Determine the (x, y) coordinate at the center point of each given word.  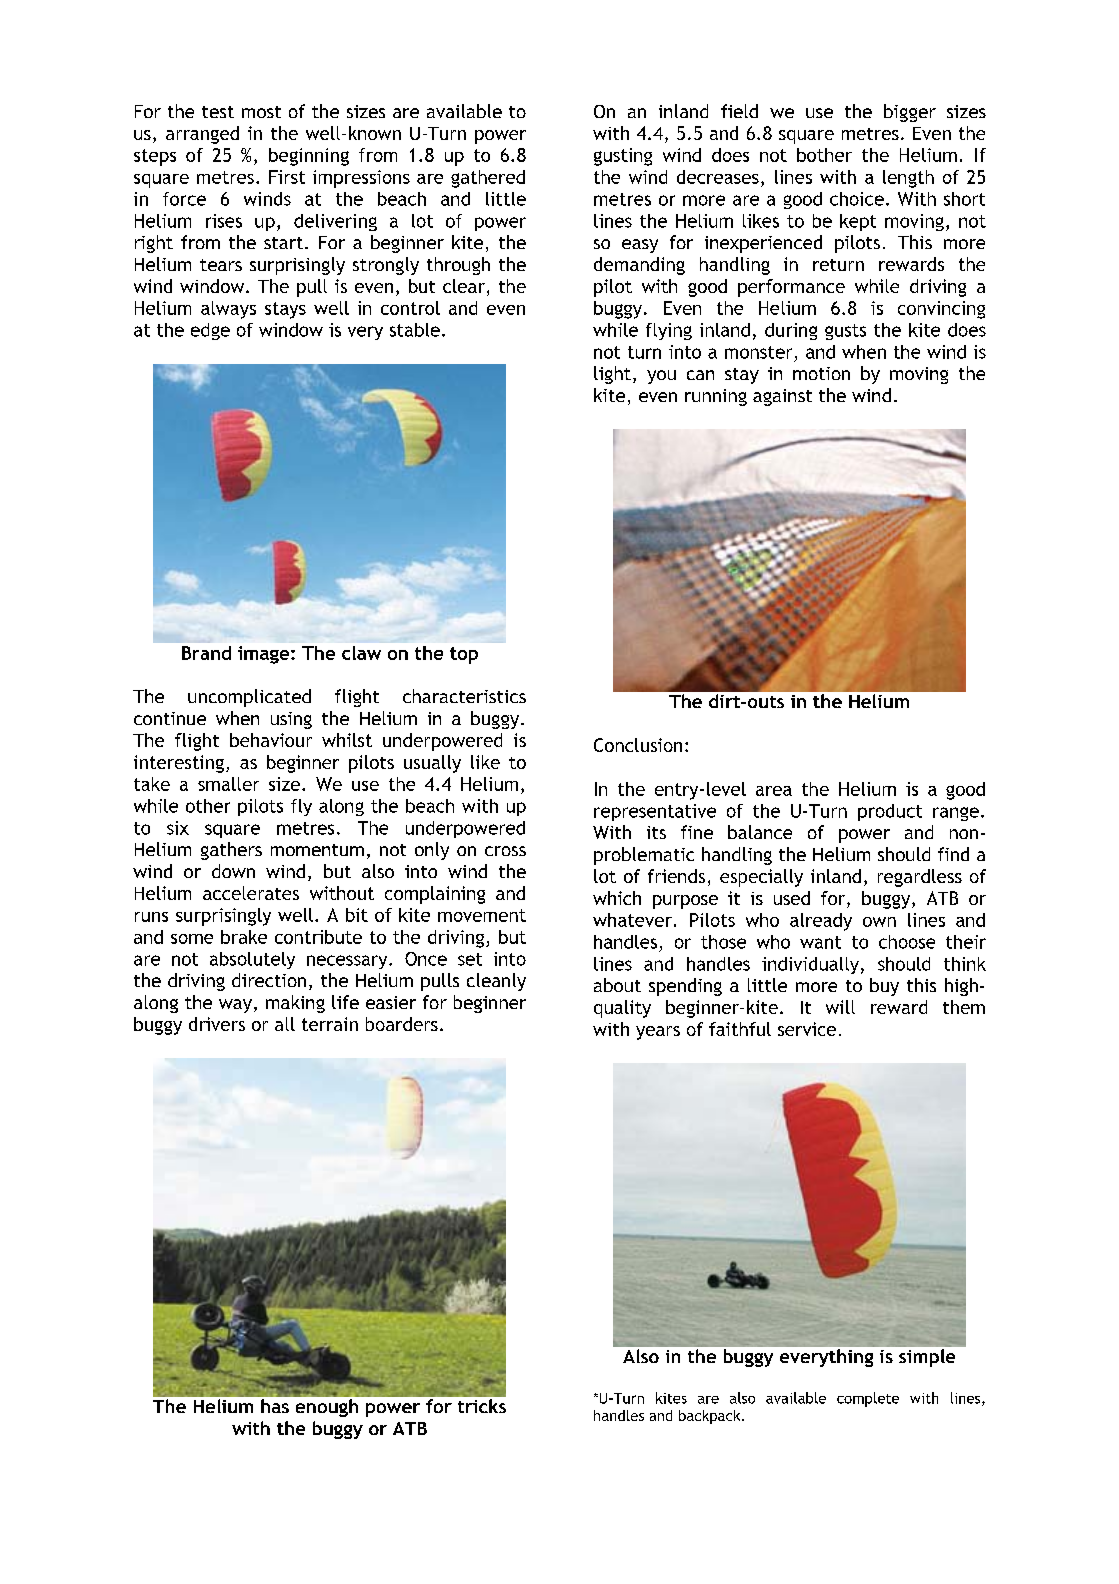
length (908, 179)
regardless (920, 878)
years (658, 1033)
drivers (217, 1024)
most (261, 112)
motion (821, 373)
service (807, 1029)
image (265, 655)
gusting (623, 157)
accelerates (251, 893)
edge (210, 331)
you (661, 377)
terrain (330, 1024)
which (617, 898)
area (774, 791)
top (464, 655)
